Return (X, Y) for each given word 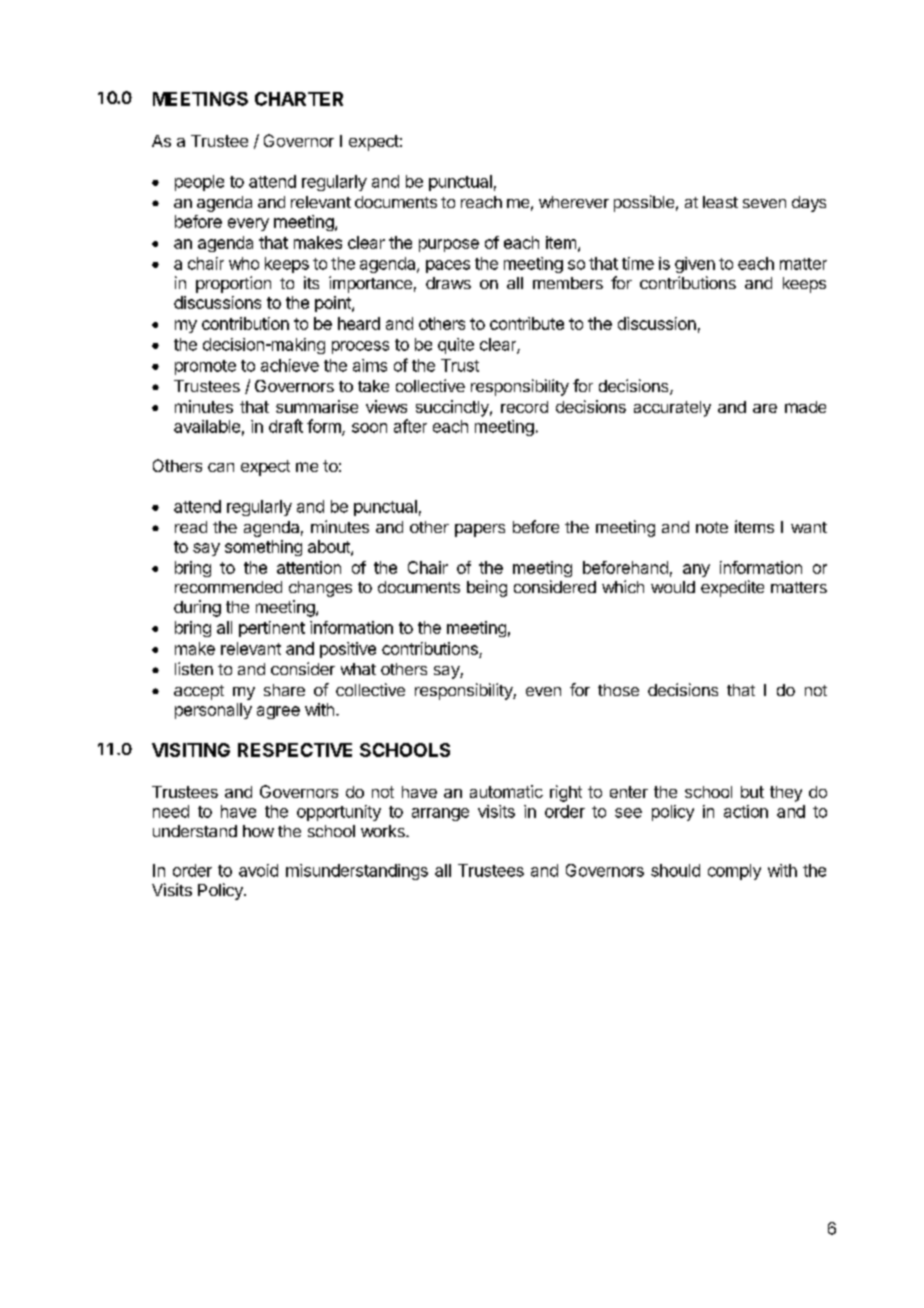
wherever (574, 202)
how (258, 831)
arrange (440, 814)
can (221, 467)
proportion (233, 284)
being (487, 588)
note (712, 527)
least (720, 202)
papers (480, 530)
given (695, 265)
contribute (527, 323)
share (284, 690)
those (618, 690)
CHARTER (299, 99)
